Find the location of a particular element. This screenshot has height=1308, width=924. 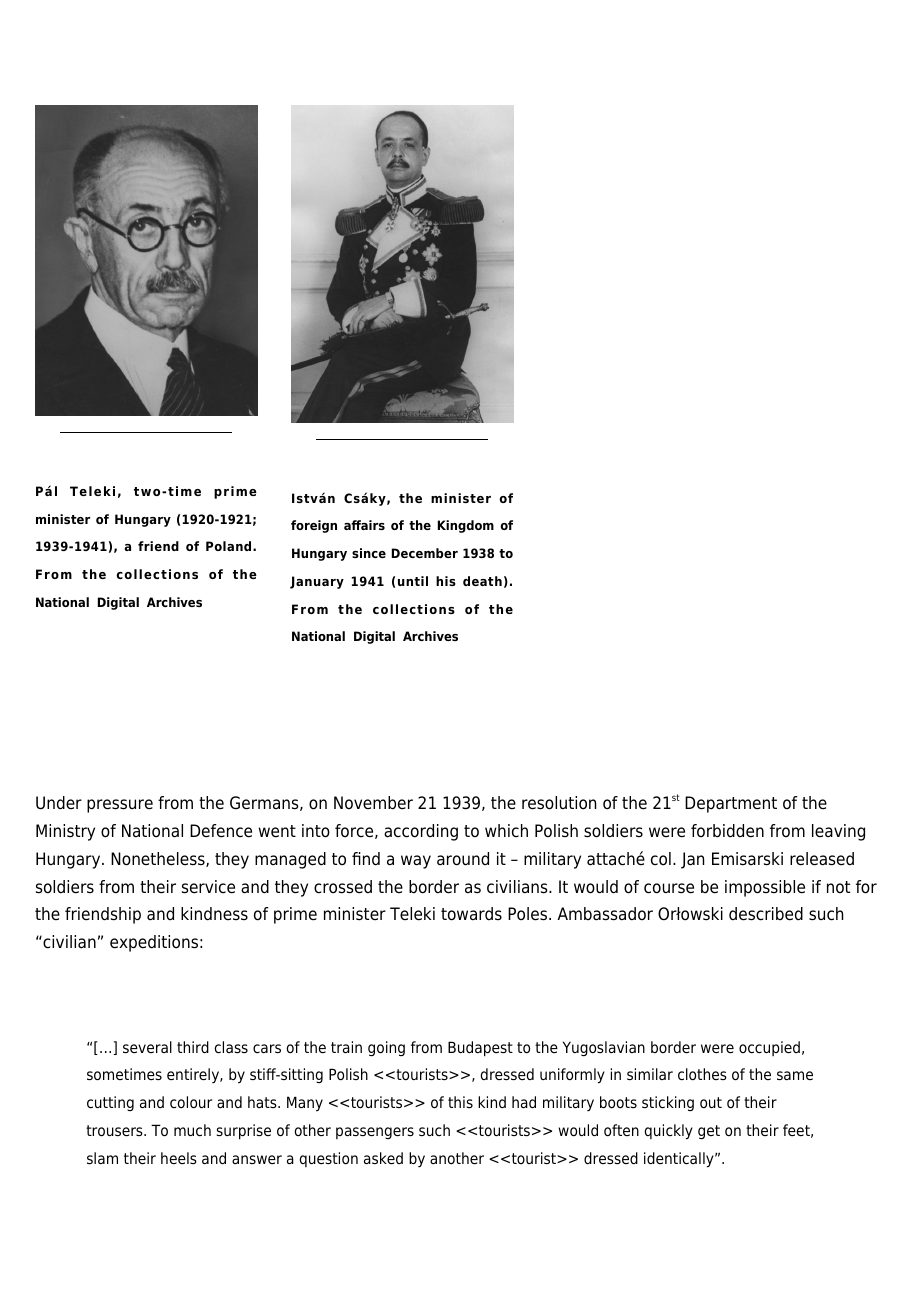

November is located at coordinates (373, 803).
